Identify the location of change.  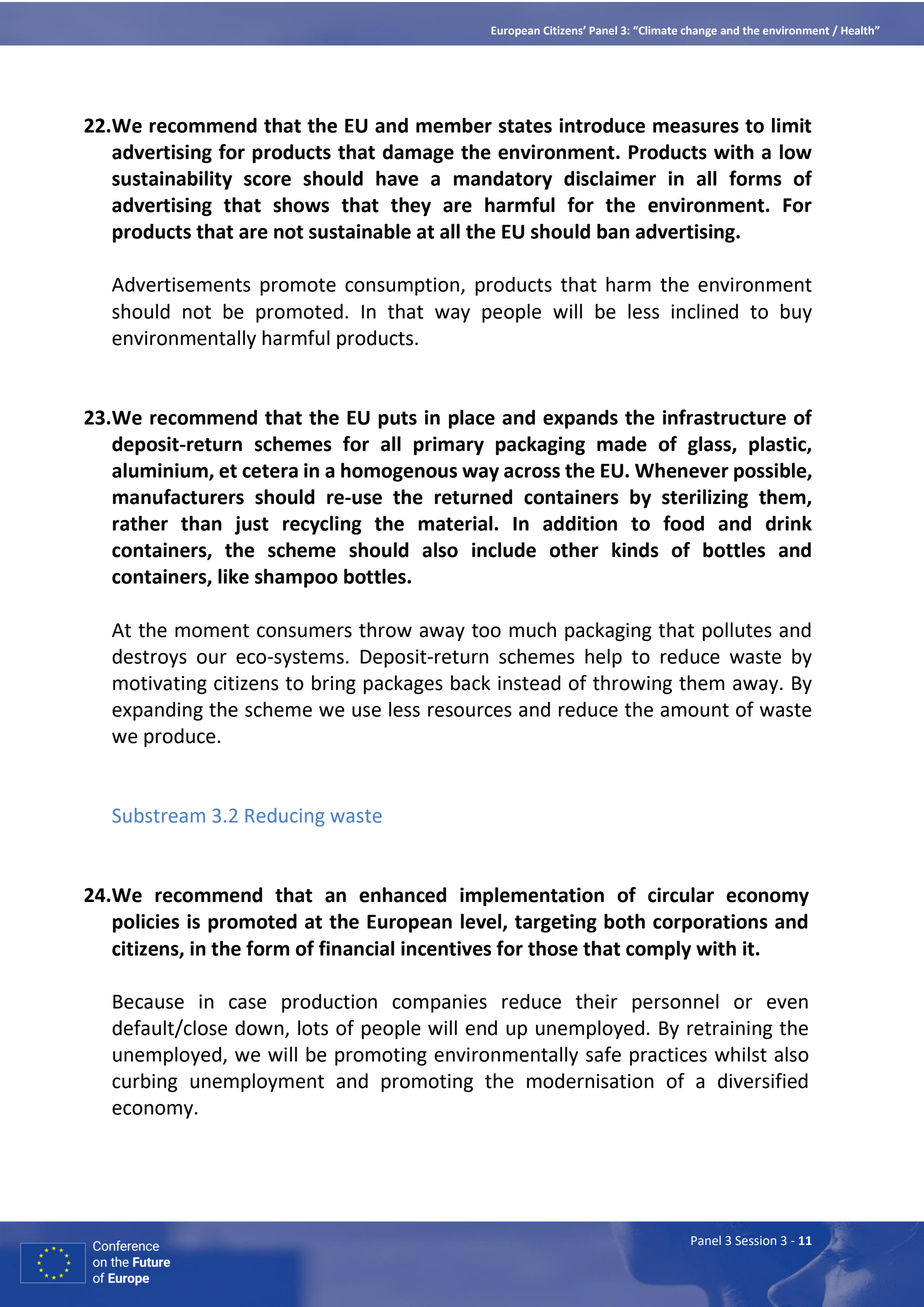
(699, 31).
